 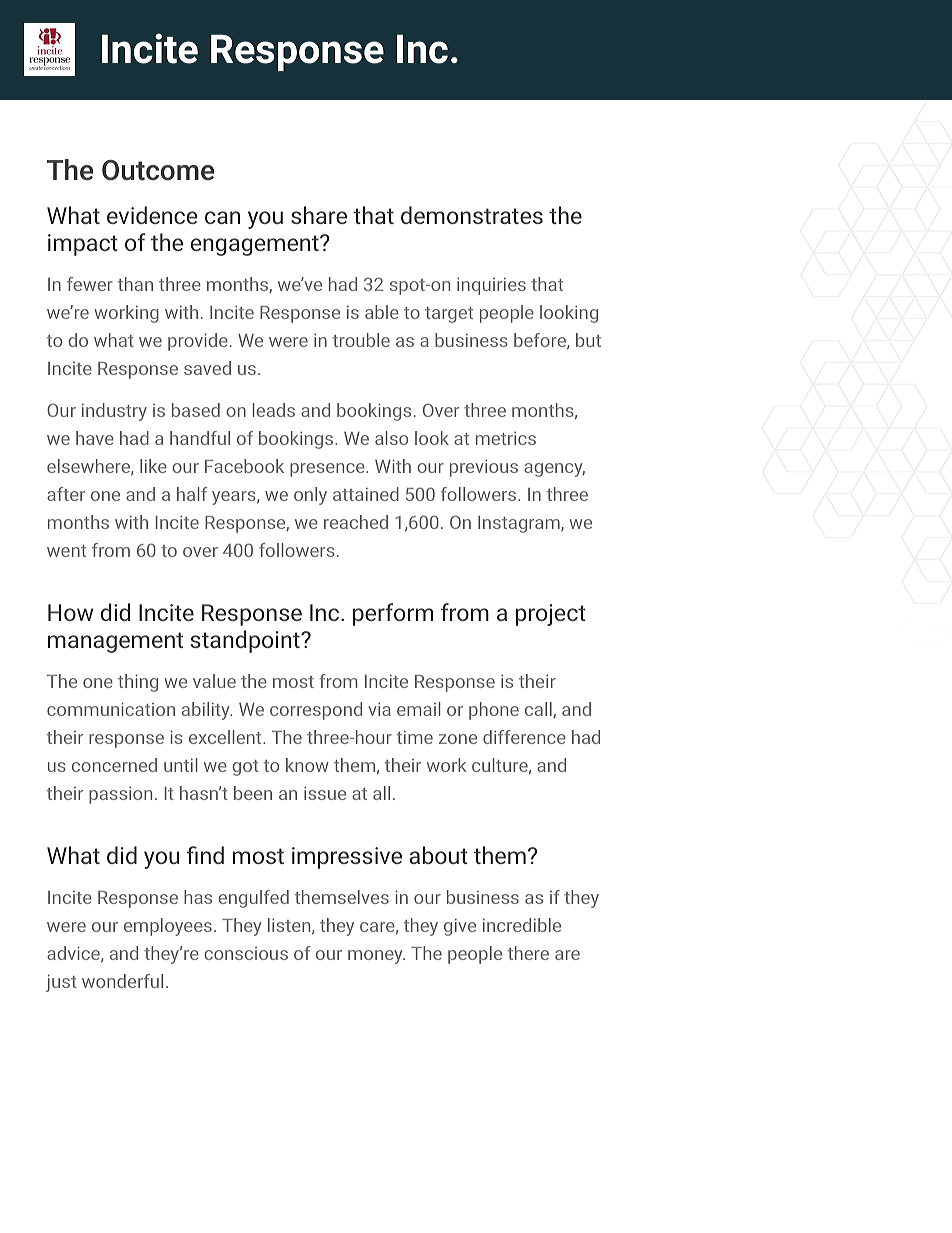 I want to click on demonstrates, so click(x=472, y=215).
